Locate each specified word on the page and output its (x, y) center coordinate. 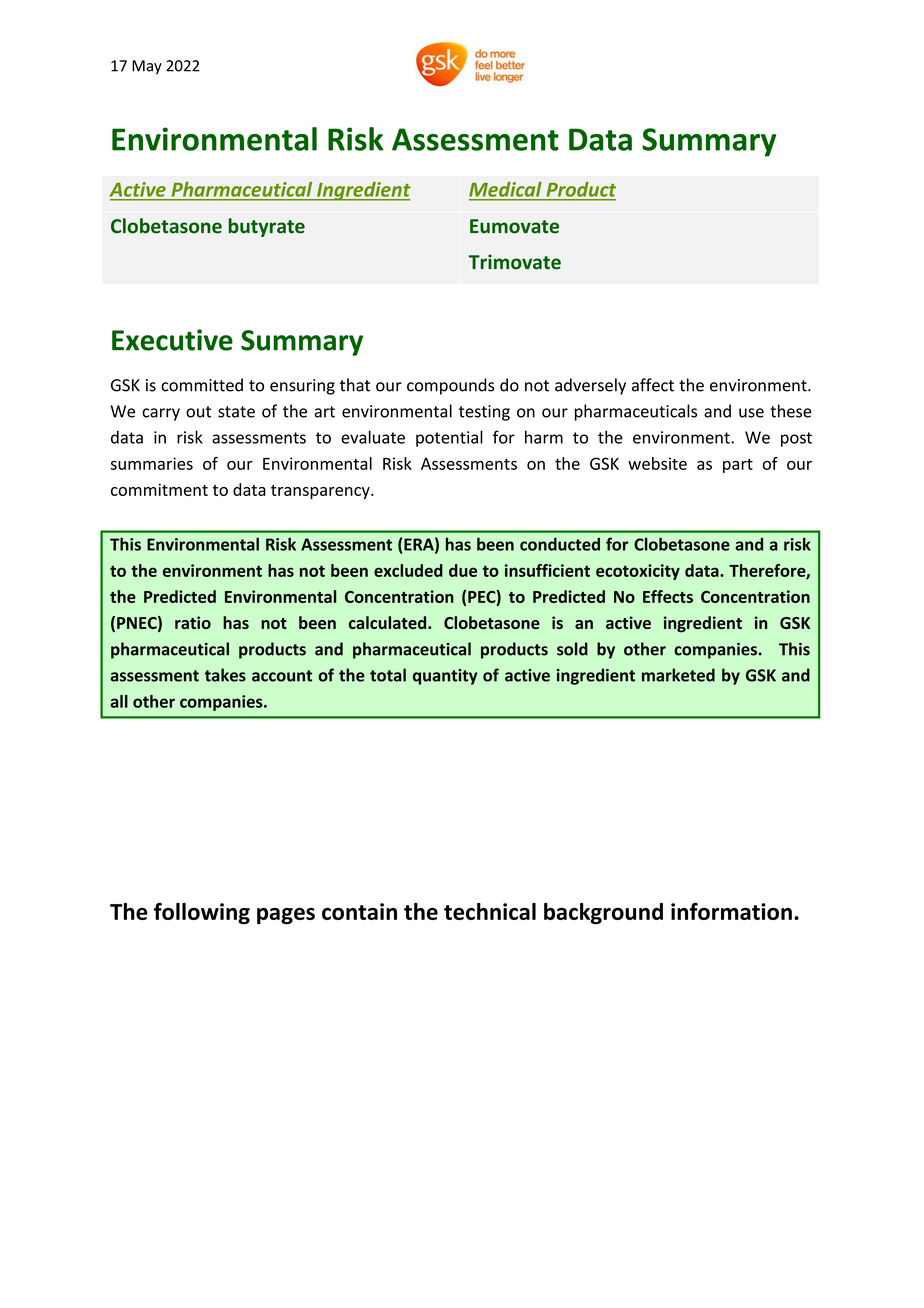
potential (449, 438)
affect (653, 385)
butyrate (266, 227)
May (147, 67)
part (738, 465)
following (202, 913)
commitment (159, 489)
